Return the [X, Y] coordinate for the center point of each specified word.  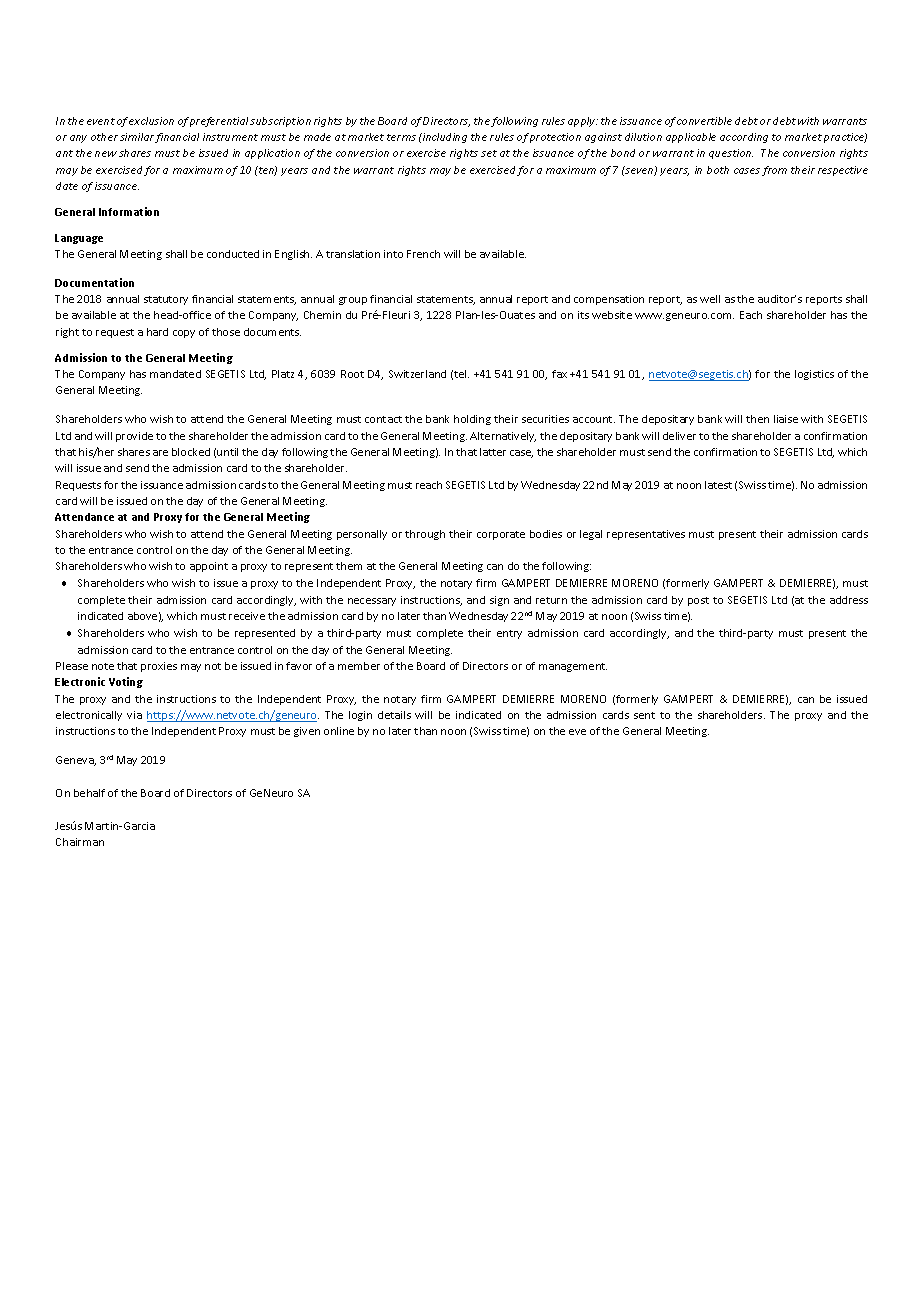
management [573, 667]
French [423, 254]
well [710, 299]
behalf [89, 793]
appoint [209, 567]
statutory [166, 300]
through [425, 535]
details [394, 715]
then [757, 419]
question [731, 154]
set [489, 153]
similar [137, 137]
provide [134, 437]
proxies [159, 667]
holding [472, 420]
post [698, 601]
